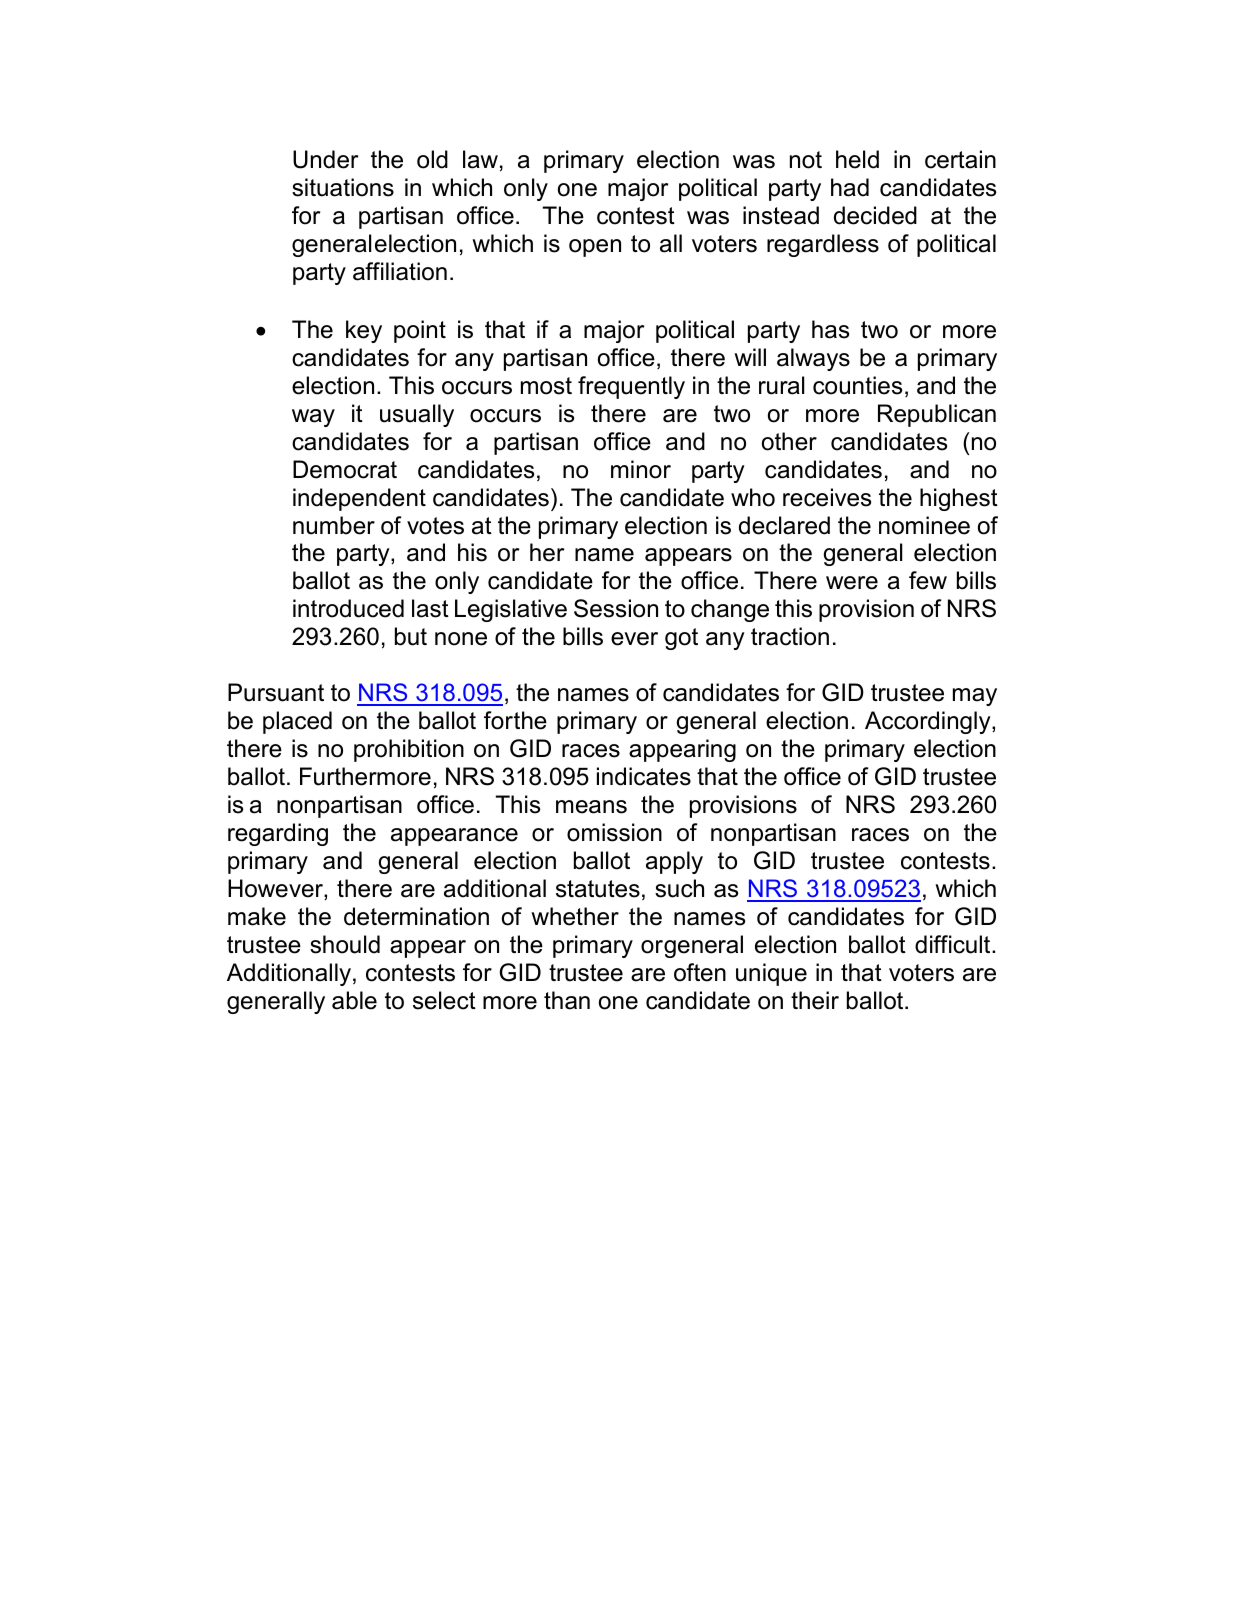 This screenshot has height=1605, width=1240. What do you see at coordinates (929, 722) in the screenshot?
I see `Accordingly` at bounding box center [929, 722].
